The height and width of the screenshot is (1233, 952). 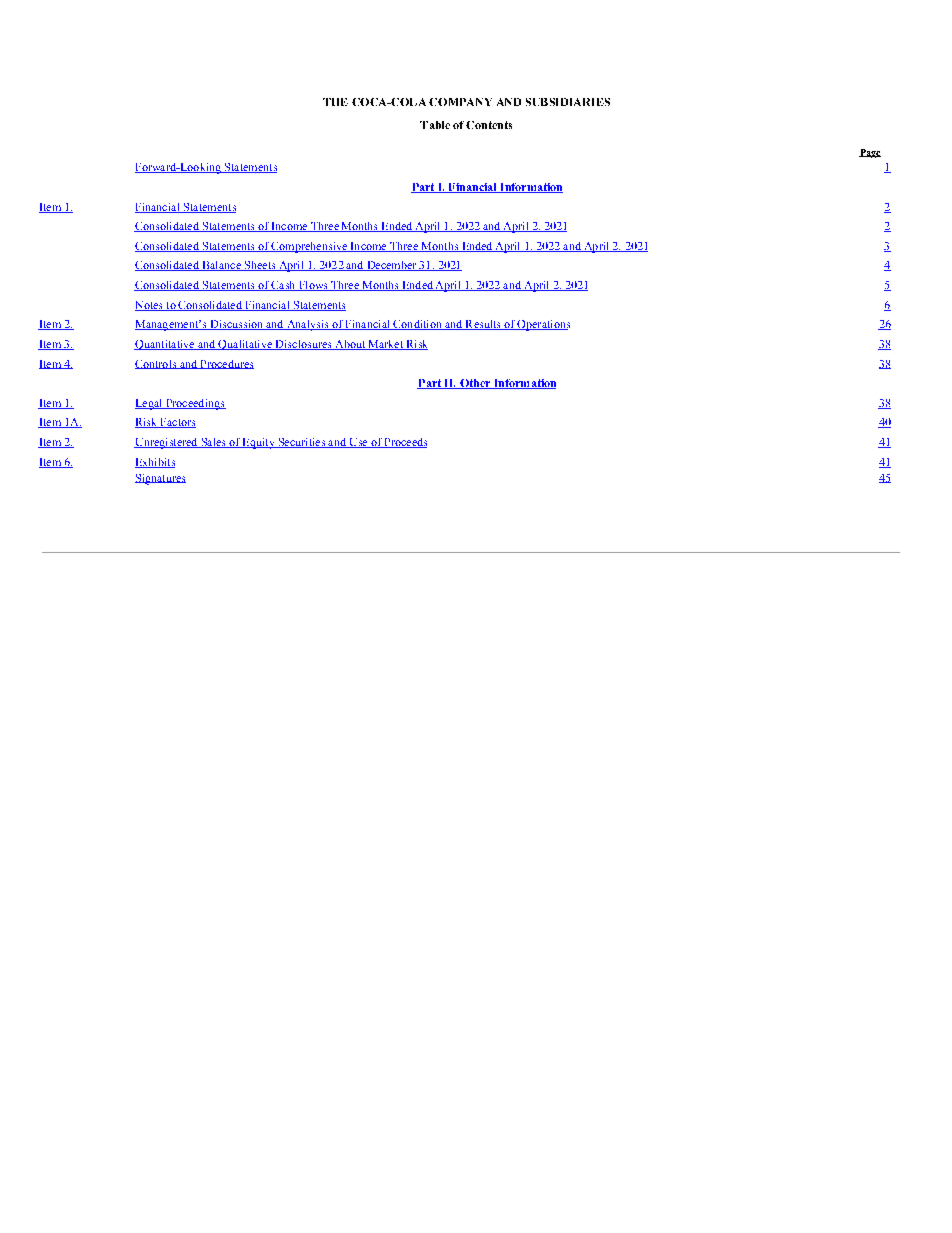 What do you see at coordinates (226, 364) in the screenshot?
I see `Procedures` at bounding box center [226, 364].
